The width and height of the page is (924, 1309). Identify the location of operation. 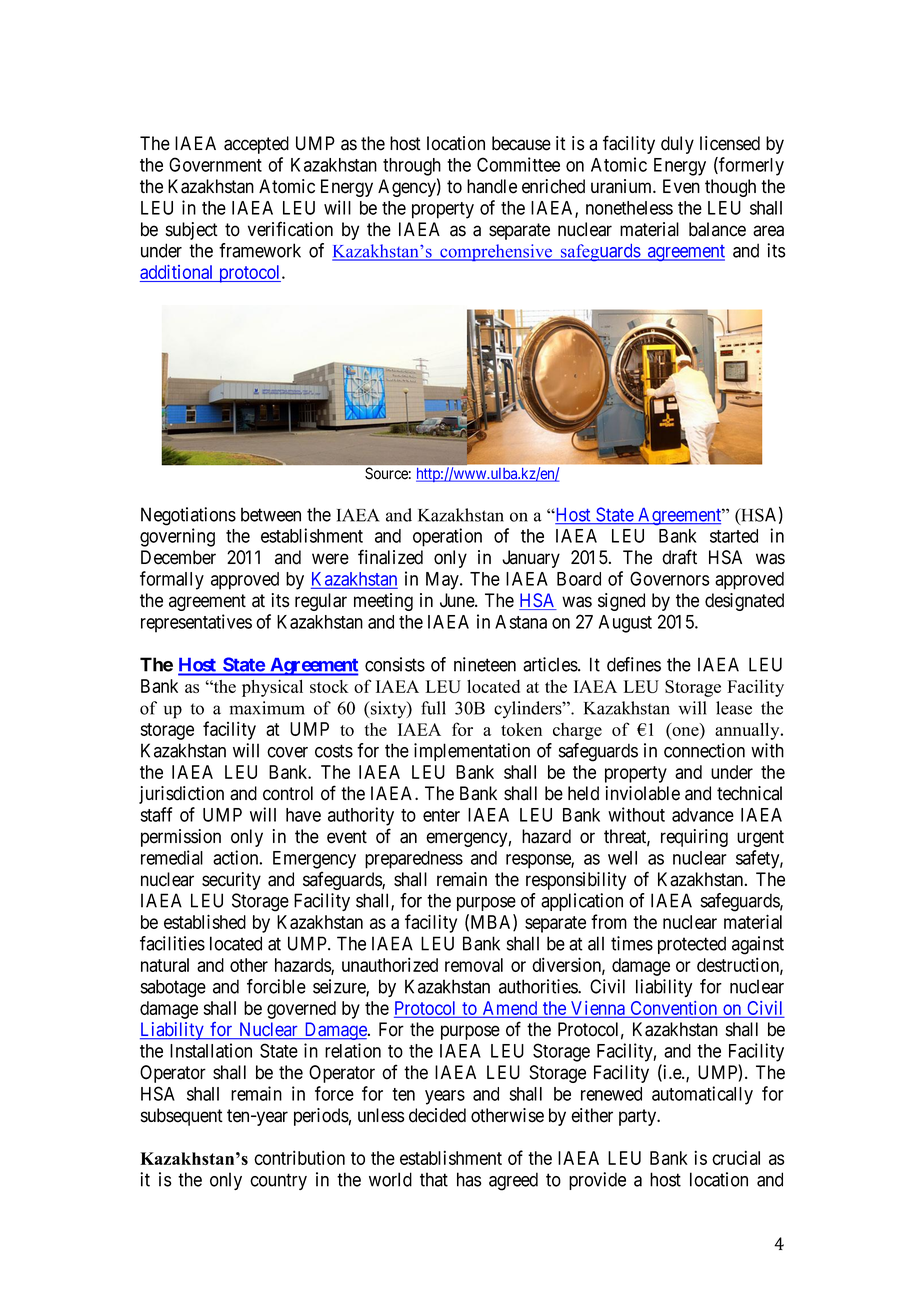
(447, 537).
